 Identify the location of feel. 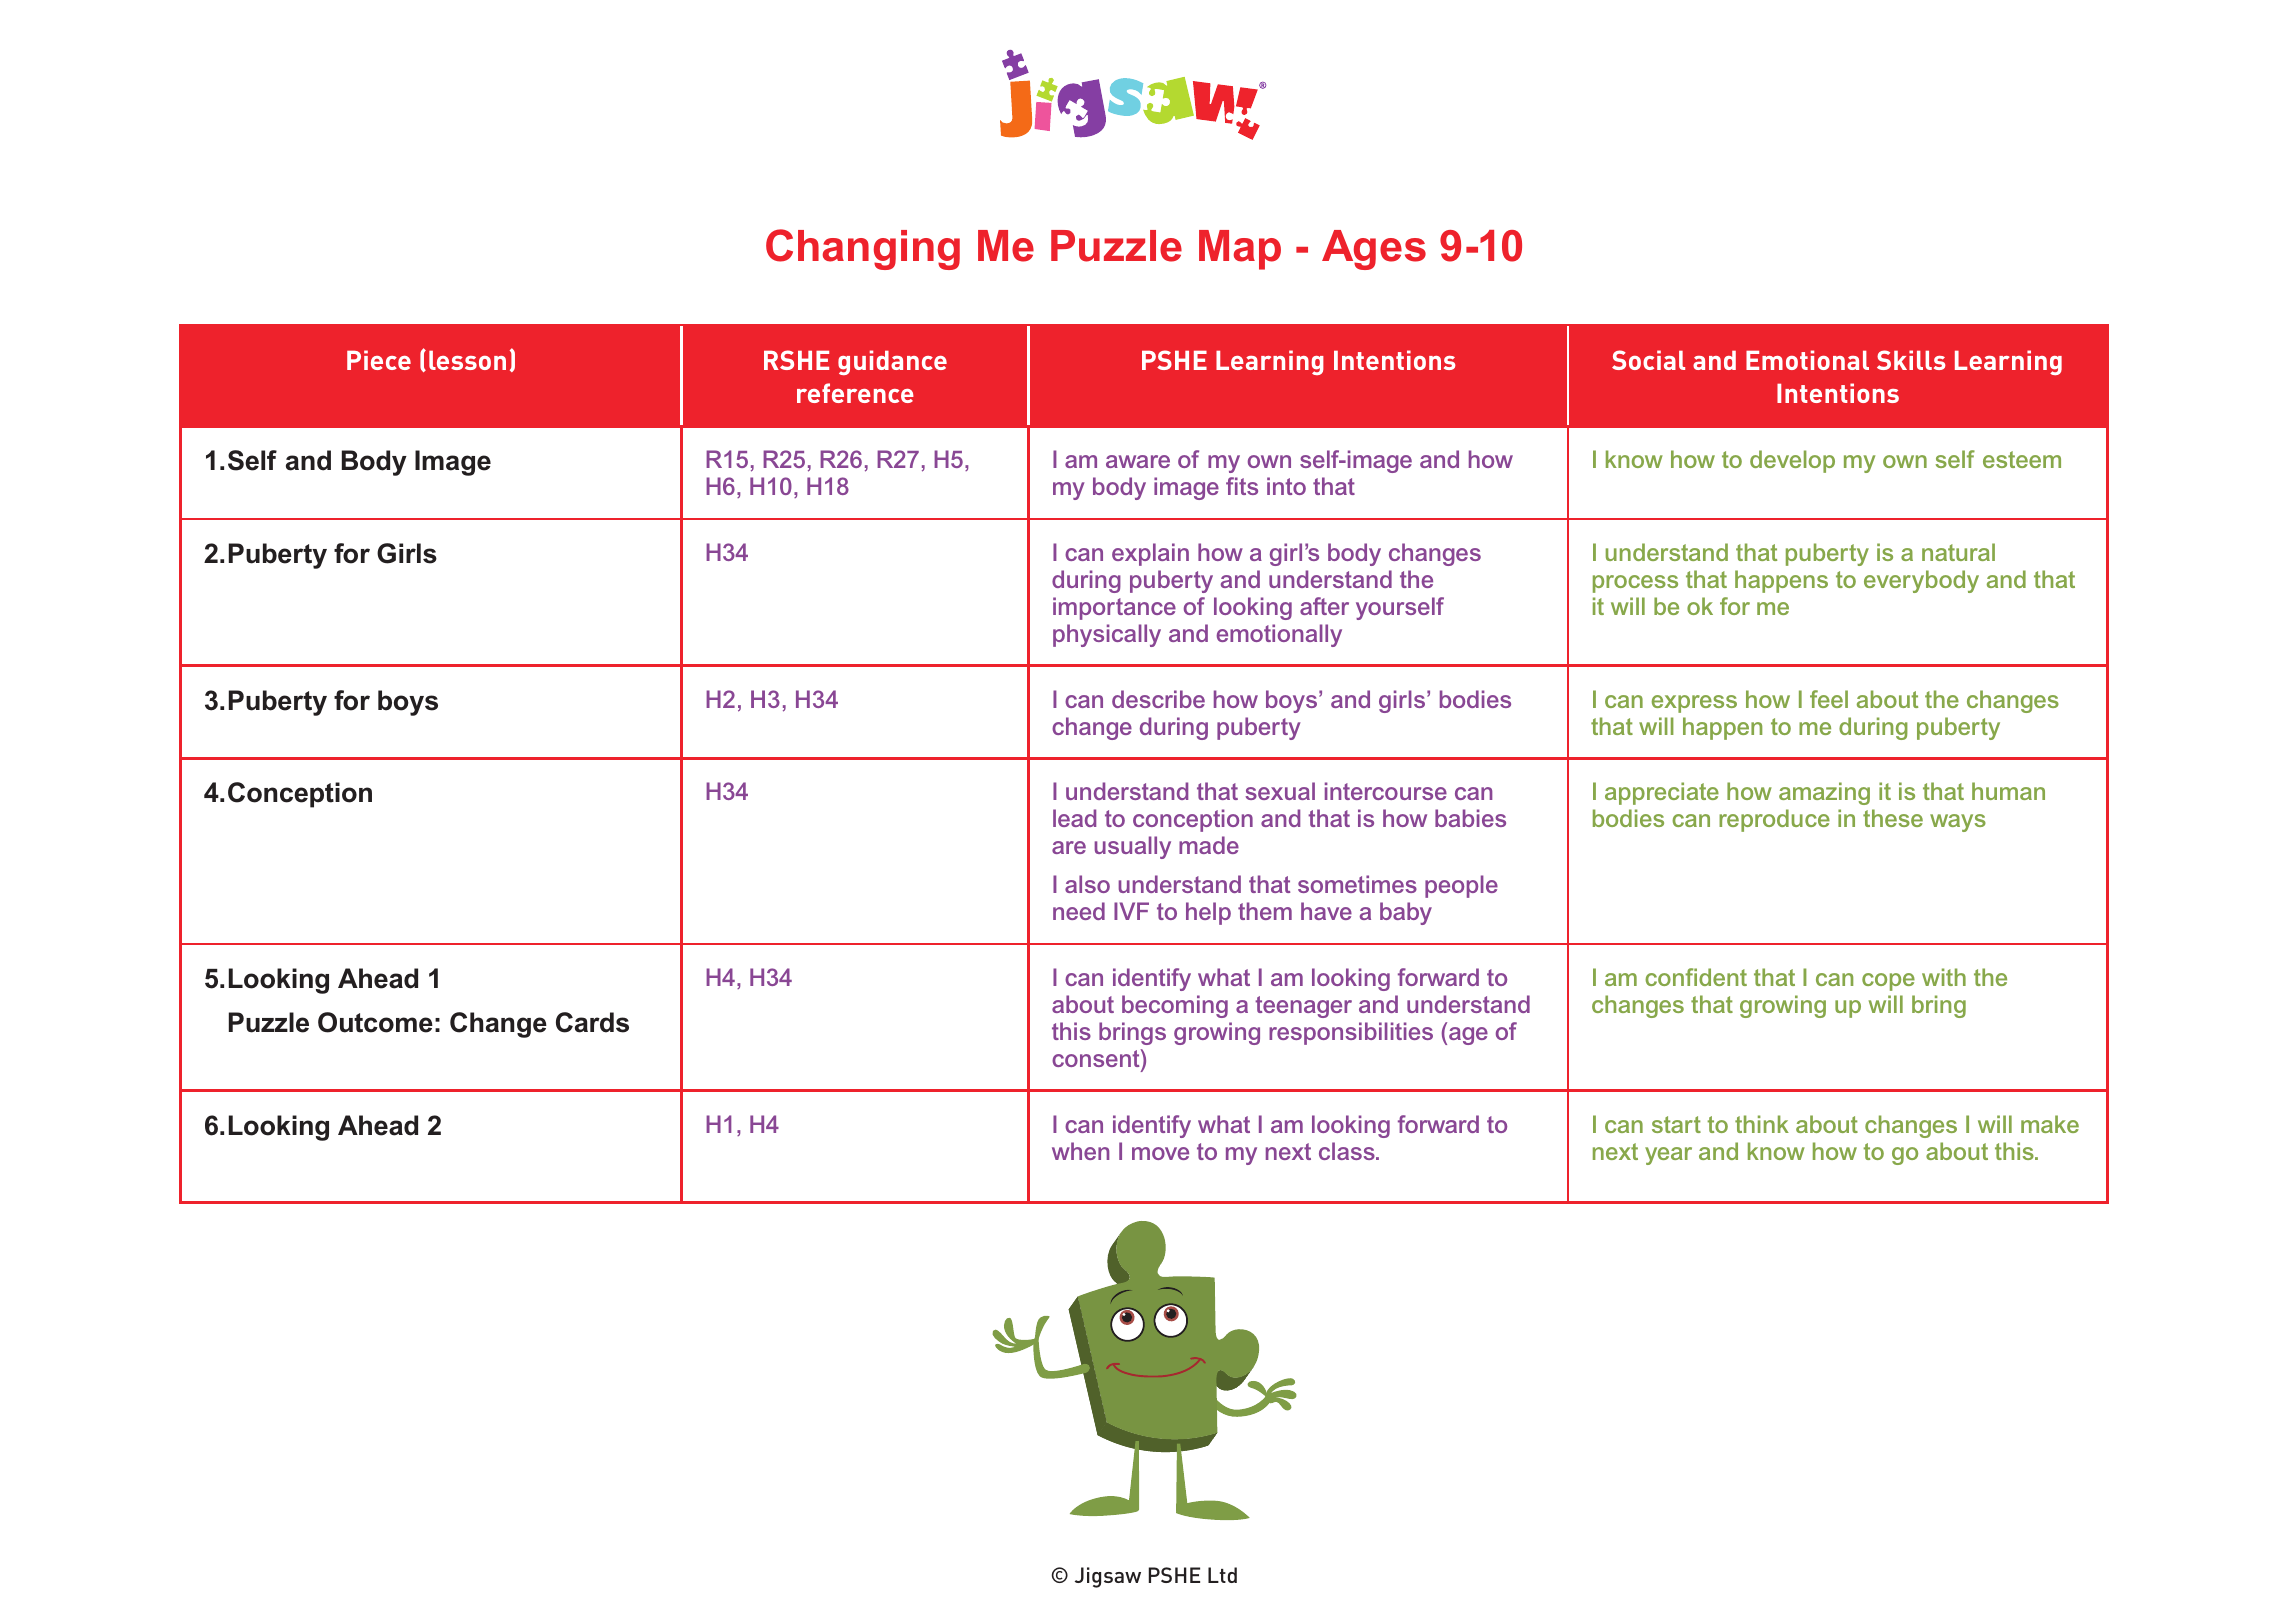
(1829, 699).
